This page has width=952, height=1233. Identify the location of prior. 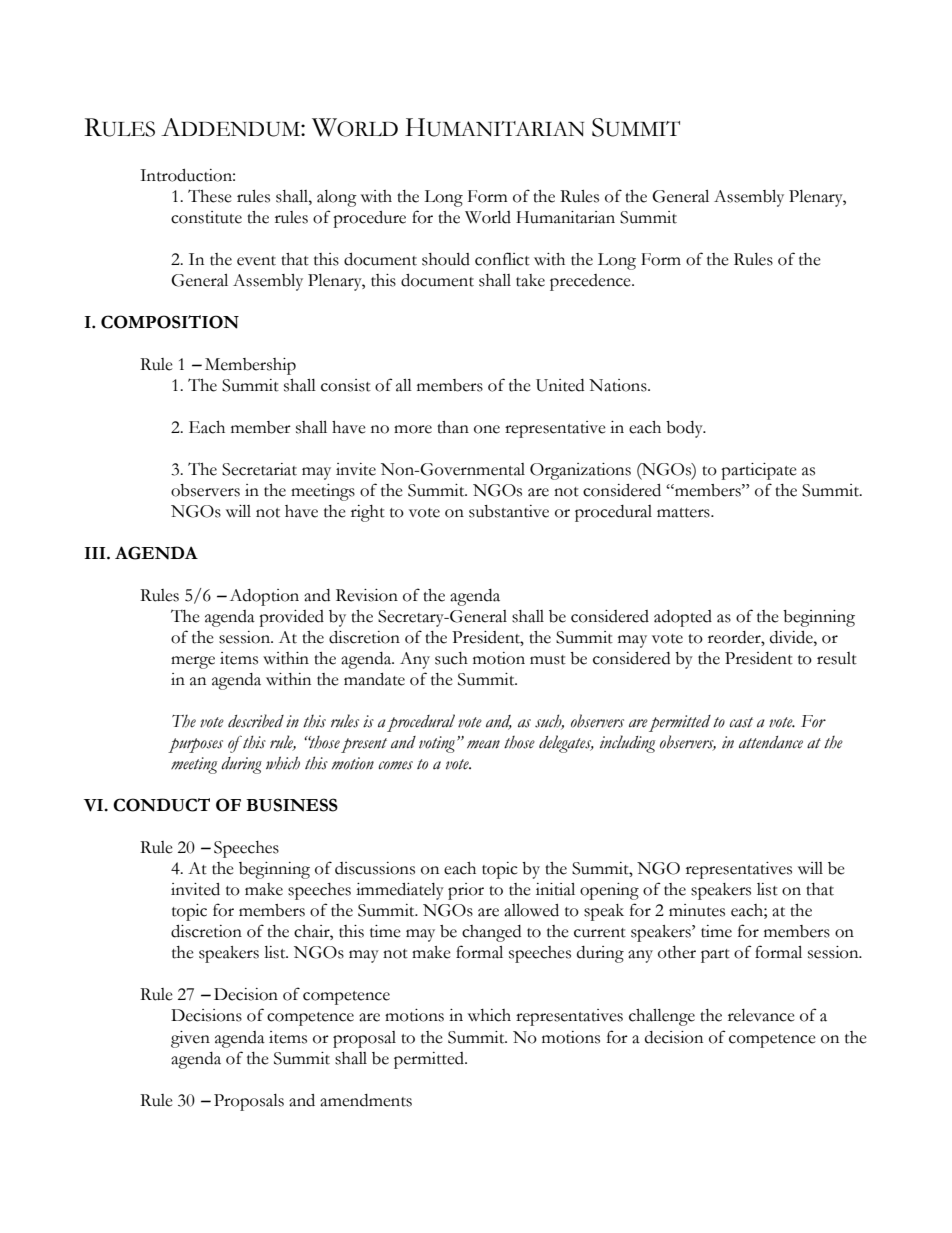
(466, 891).
